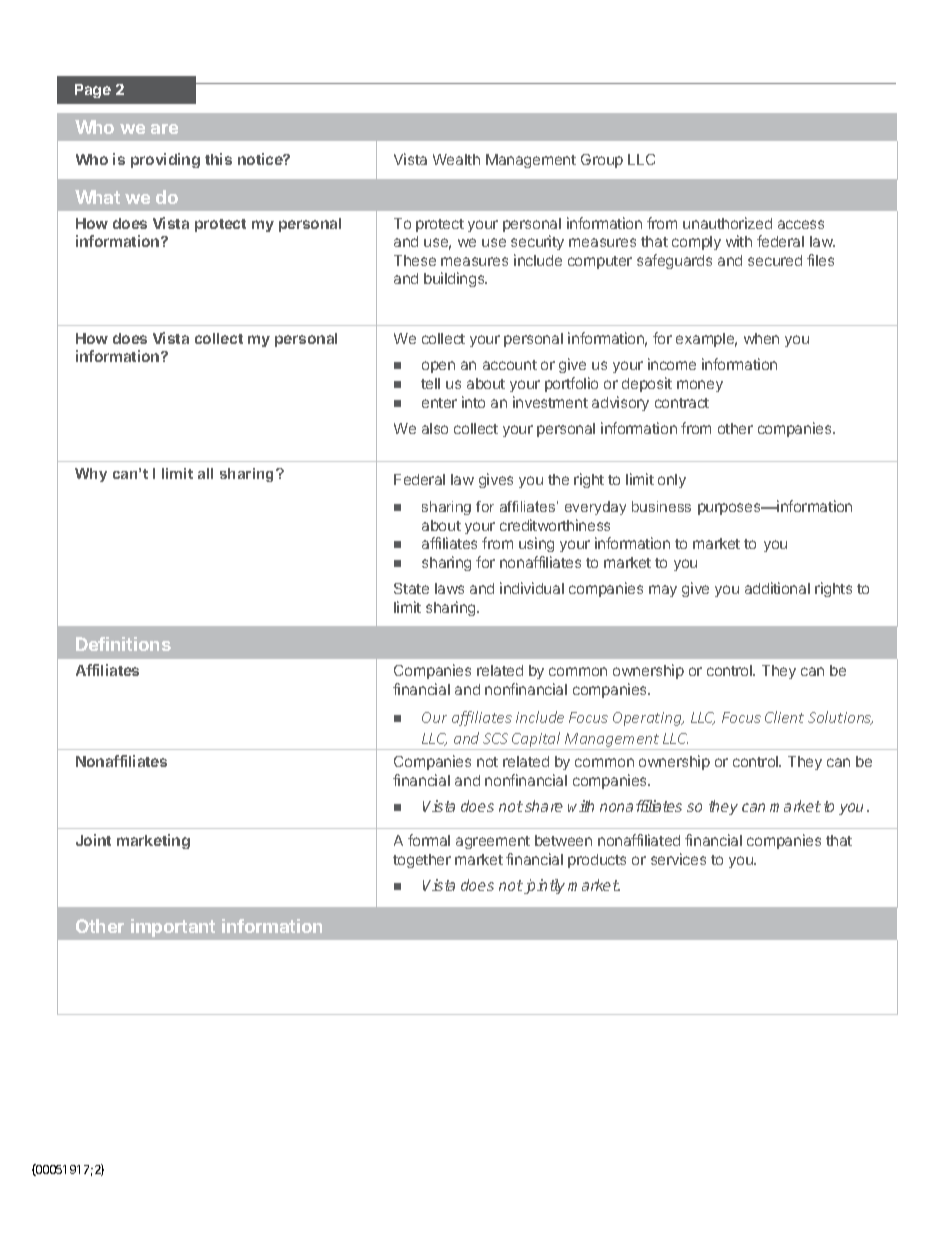 Image resolution: width=952 pixels, height=1233 pixels. What do you see at coordinates (455, 279) in the screenshot?
I see `buildings` at bounding box center [455, 279].
